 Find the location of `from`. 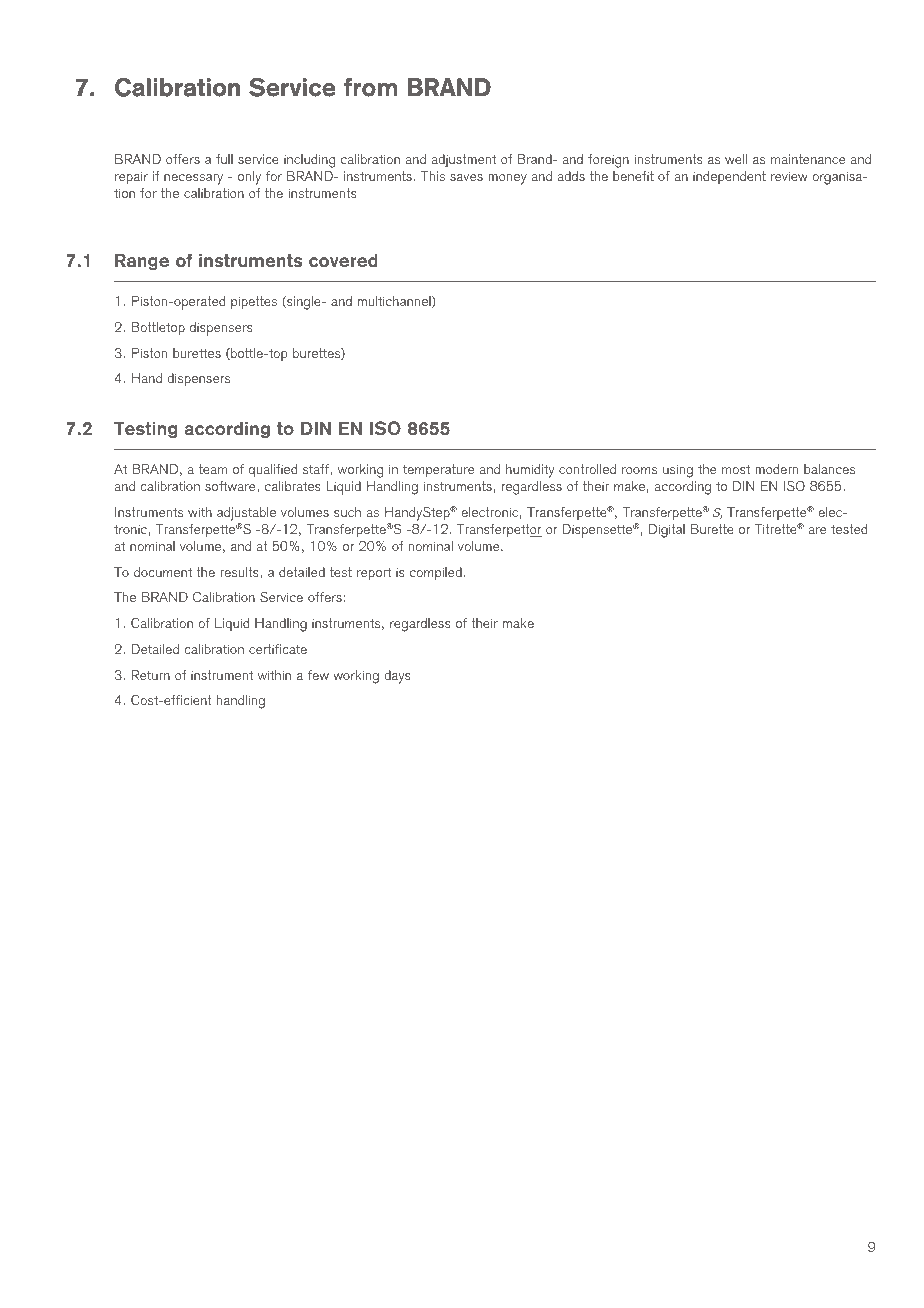

from is located at coordinates (370, 87).
